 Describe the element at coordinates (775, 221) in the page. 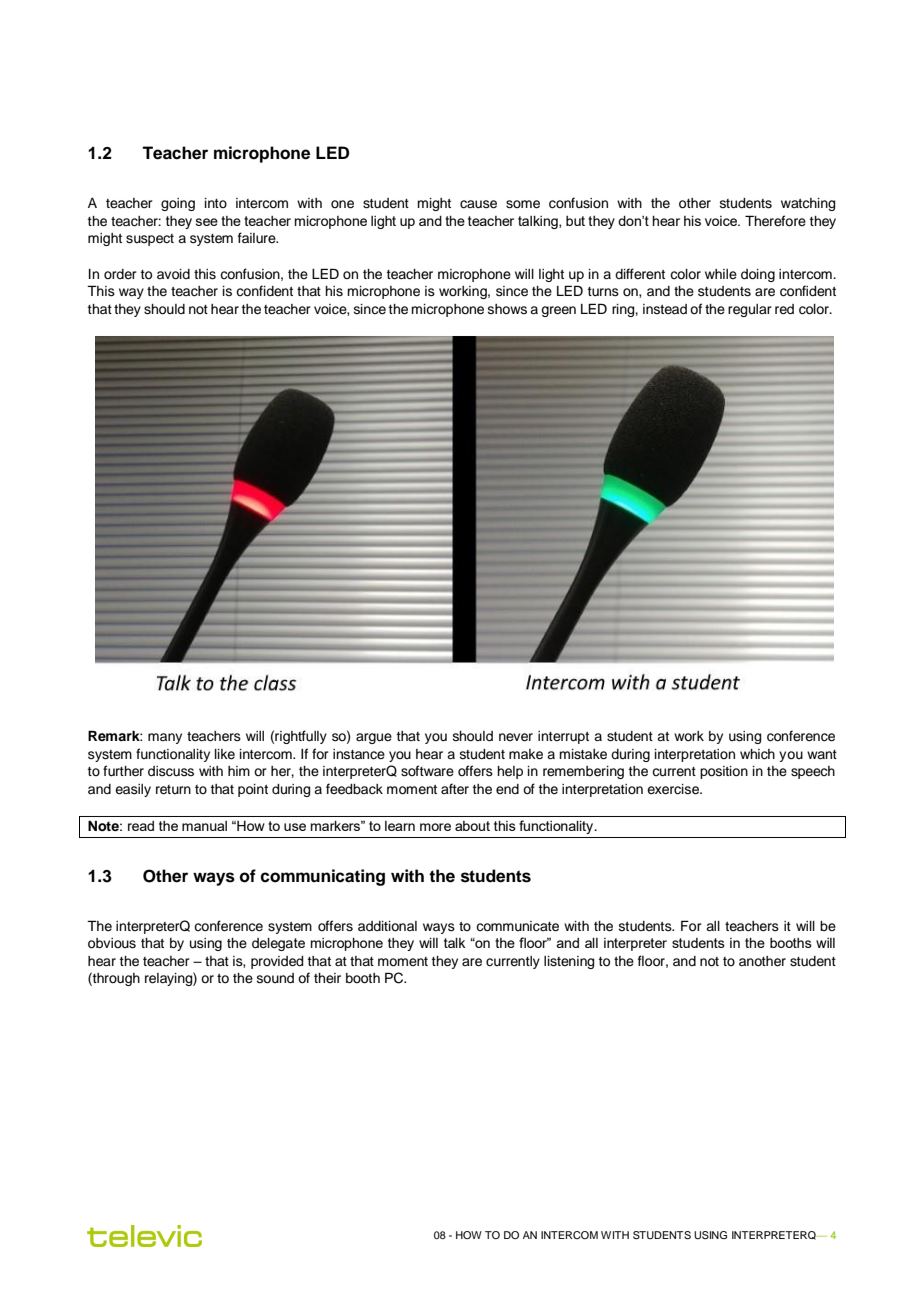

I see `Therefore` at that location.
